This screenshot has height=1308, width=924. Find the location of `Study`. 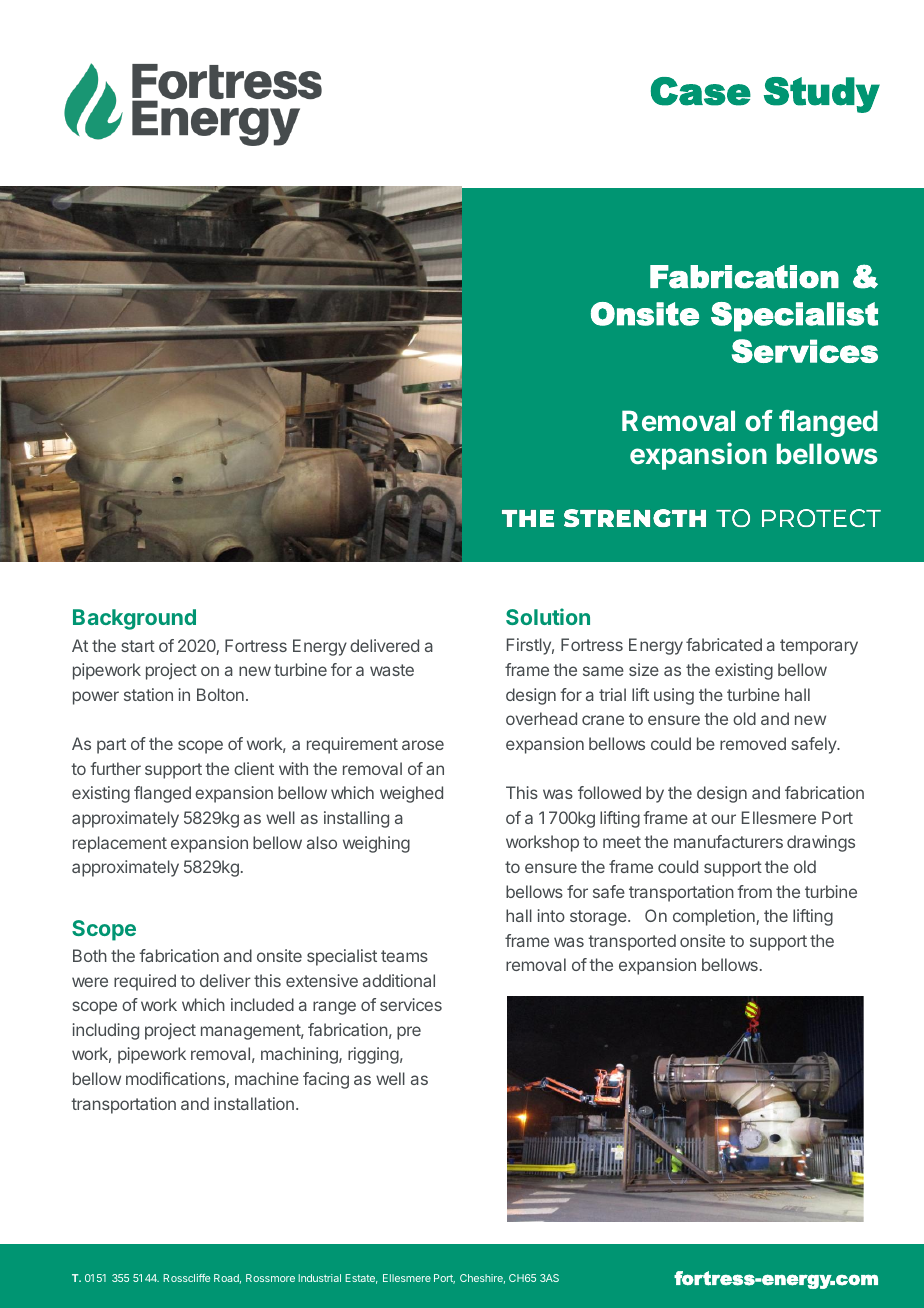

Study is located at coordinates (822, 95).
